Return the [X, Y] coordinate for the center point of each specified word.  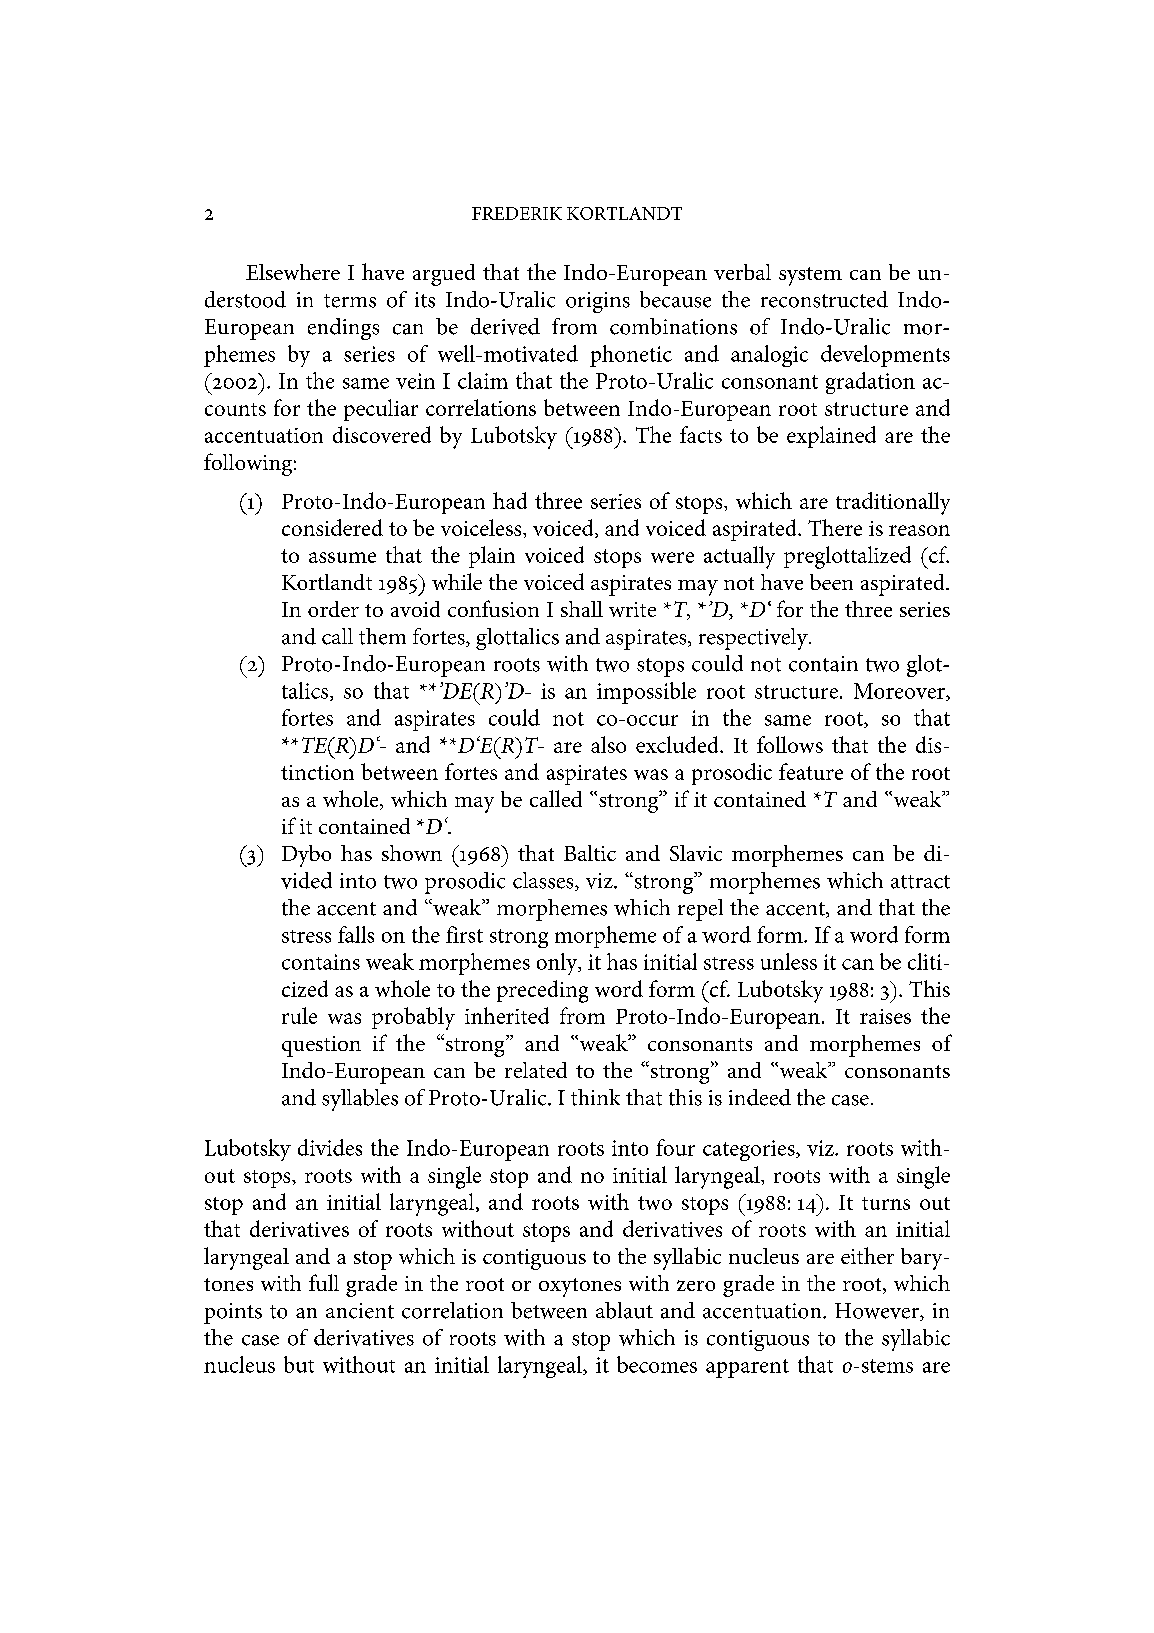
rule [299, 1015]
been [831, 582]
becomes [657, 1364]
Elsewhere [293, 272]
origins [598, 302]
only [558, 964]
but [299, 1364]
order [333, 609]
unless [789, 961]
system [810, 276]
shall [582, 609]
